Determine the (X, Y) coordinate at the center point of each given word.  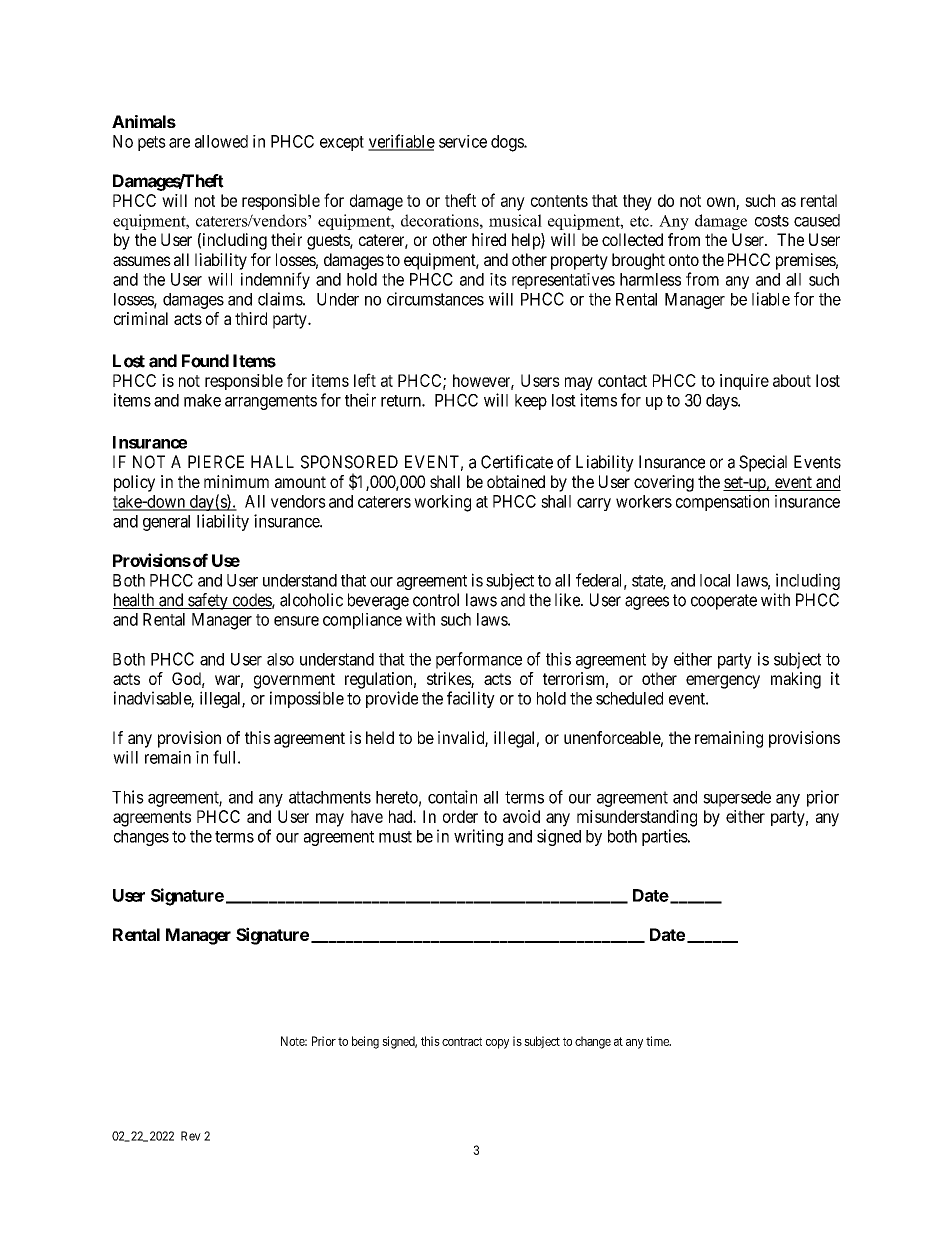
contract (462, 1041)
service (463, 141)
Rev (191, 1136)
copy (497, 1044)
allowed (221, 141)
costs (772, 221)
